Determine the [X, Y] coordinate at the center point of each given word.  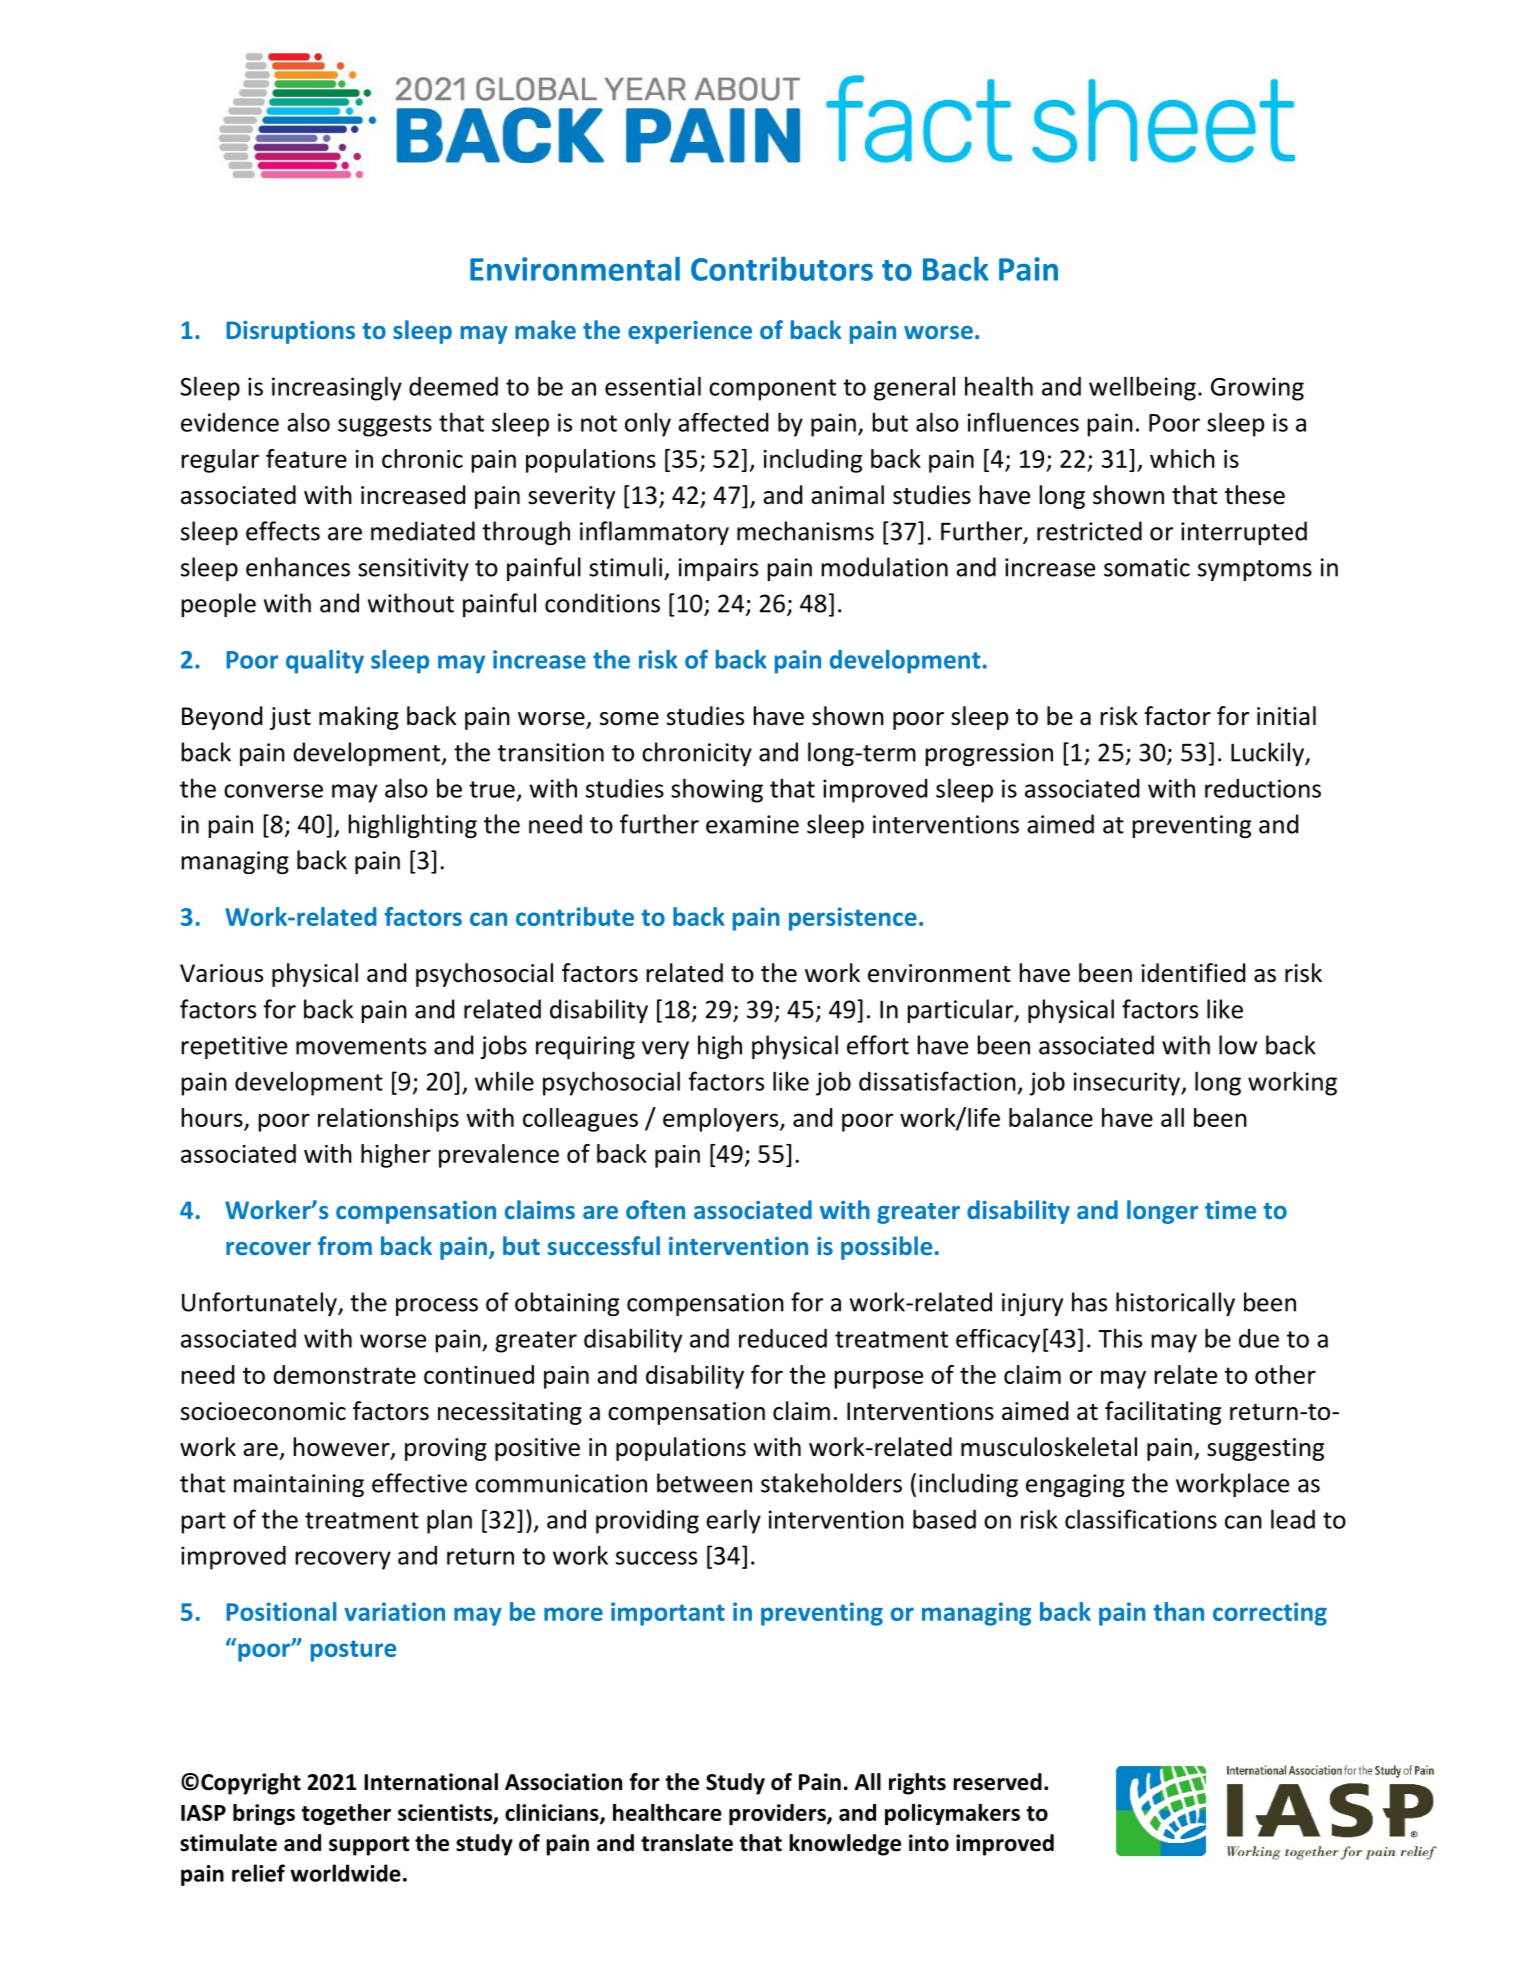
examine [752, 824]
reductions [1263, 788]
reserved [997, 1782]
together [346, 1814]
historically [1175, 1304]
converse [273, 791]
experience [690, 332]
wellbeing [1142, 388]
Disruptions [290, 332]
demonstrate [345, 1374]
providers [778, 1814]
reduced [783, 1338]
